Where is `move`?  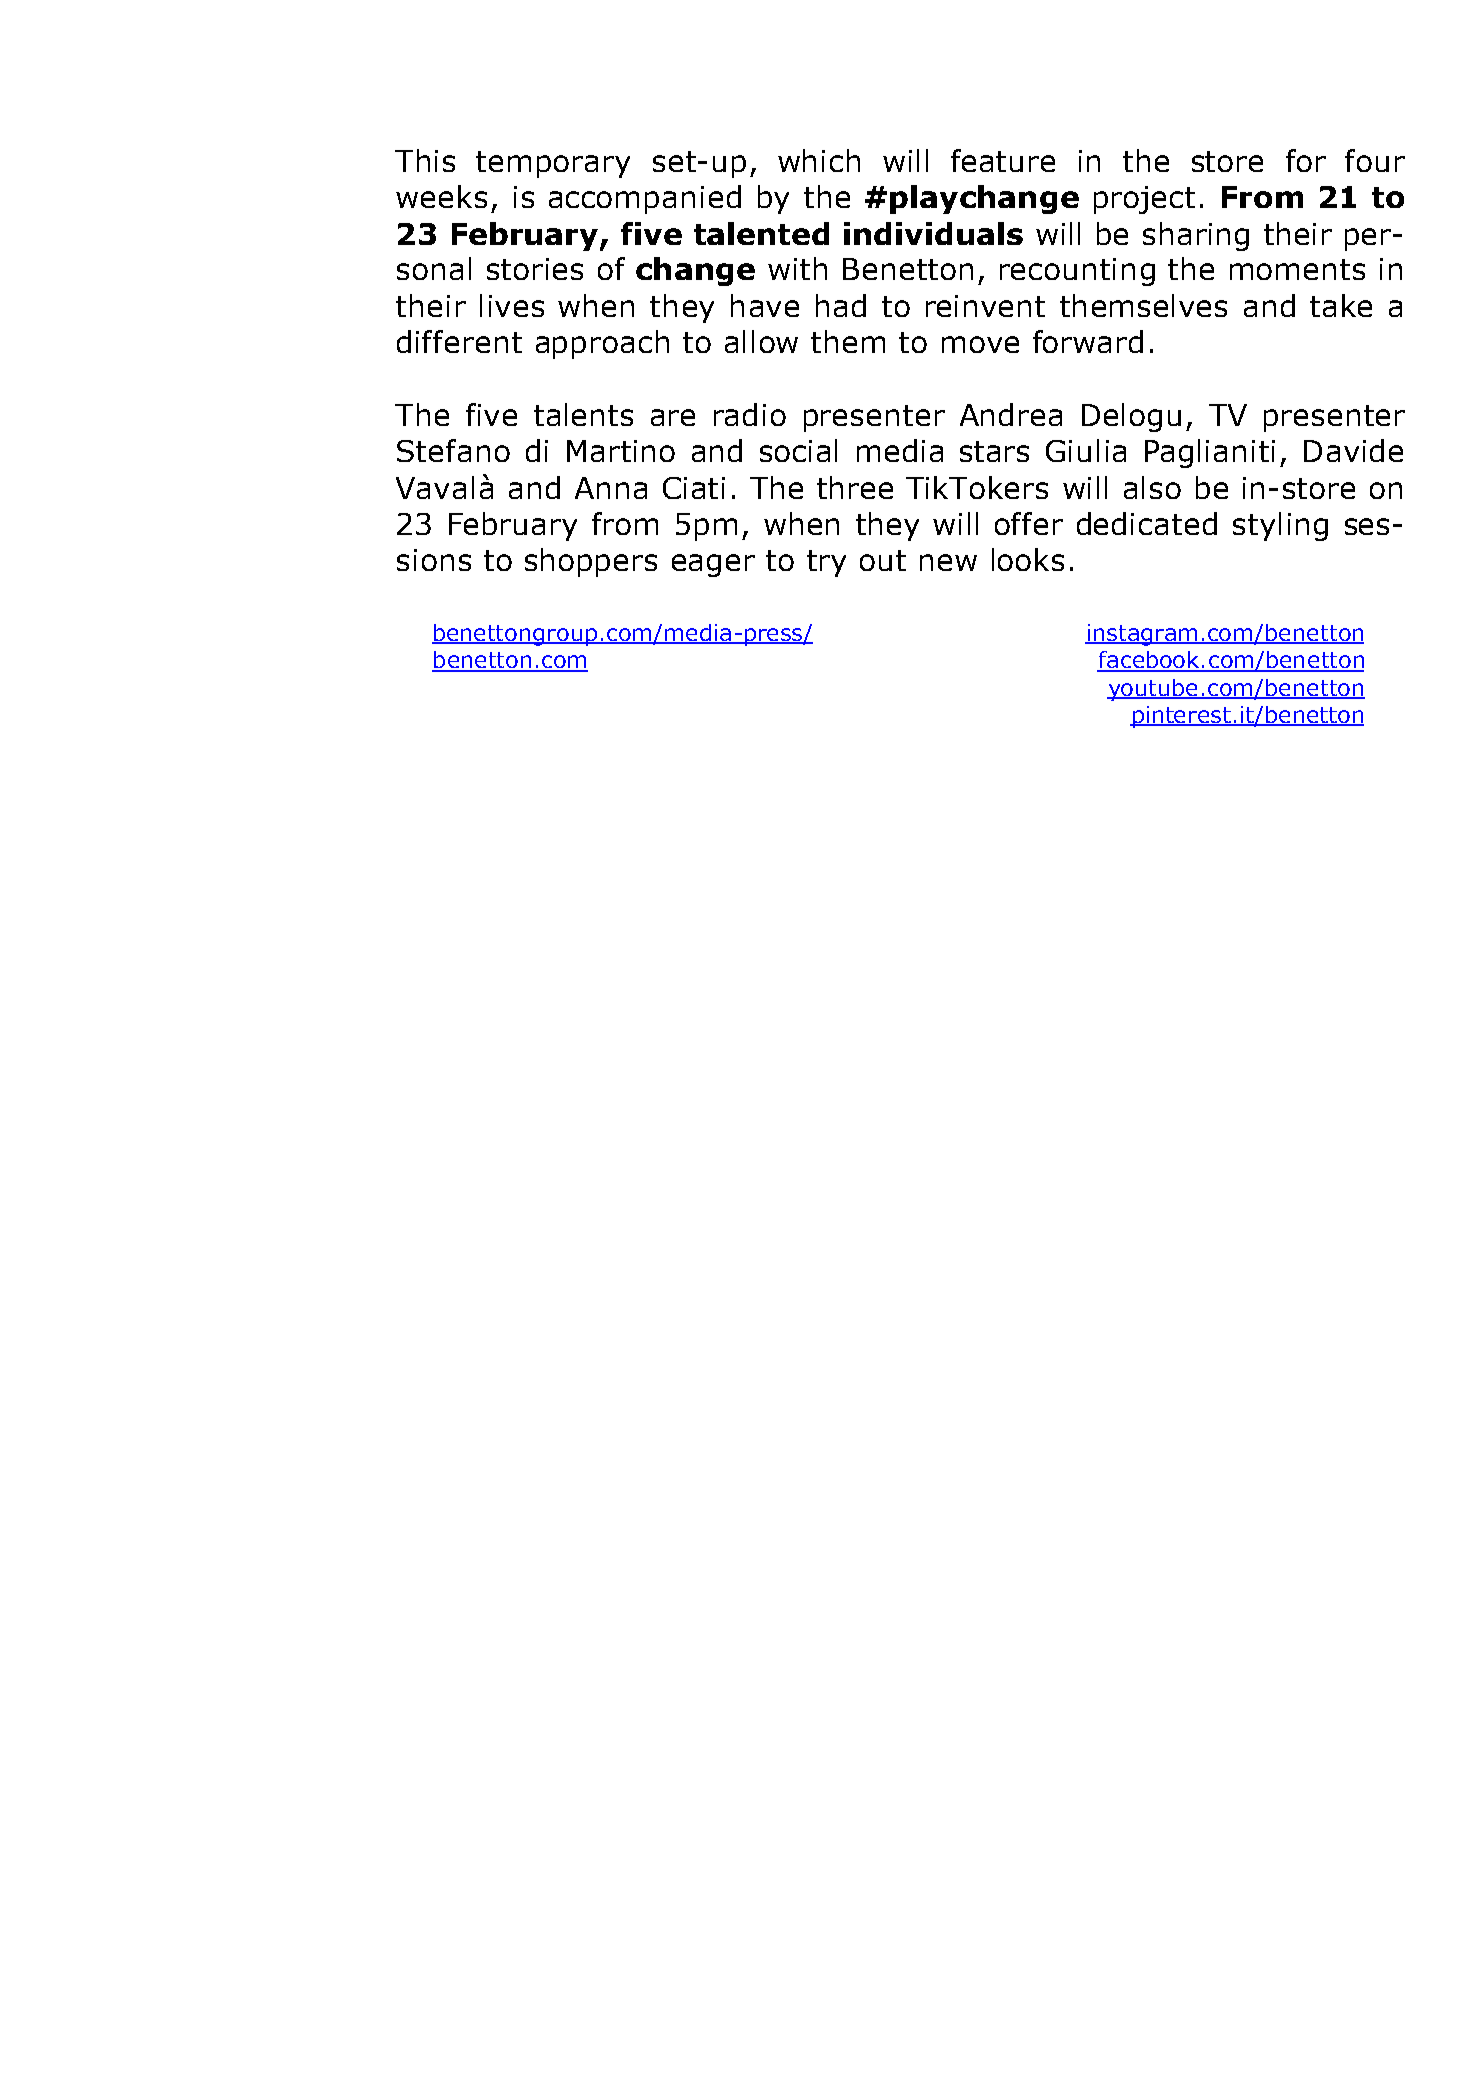 move is located at coordinates (980, 344).
